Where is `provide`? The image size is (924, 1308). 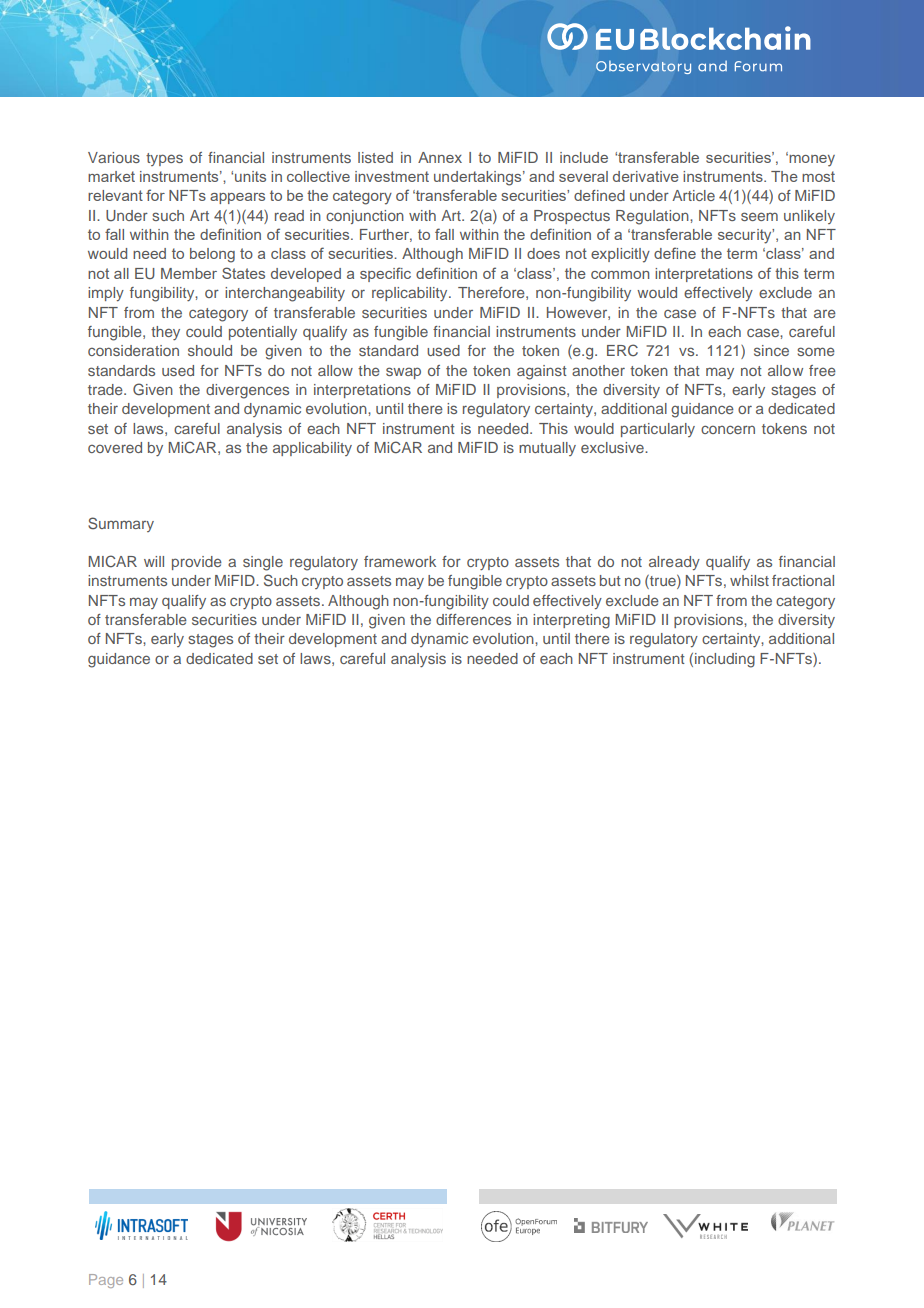 provide is located at coordinates (197, 563).
